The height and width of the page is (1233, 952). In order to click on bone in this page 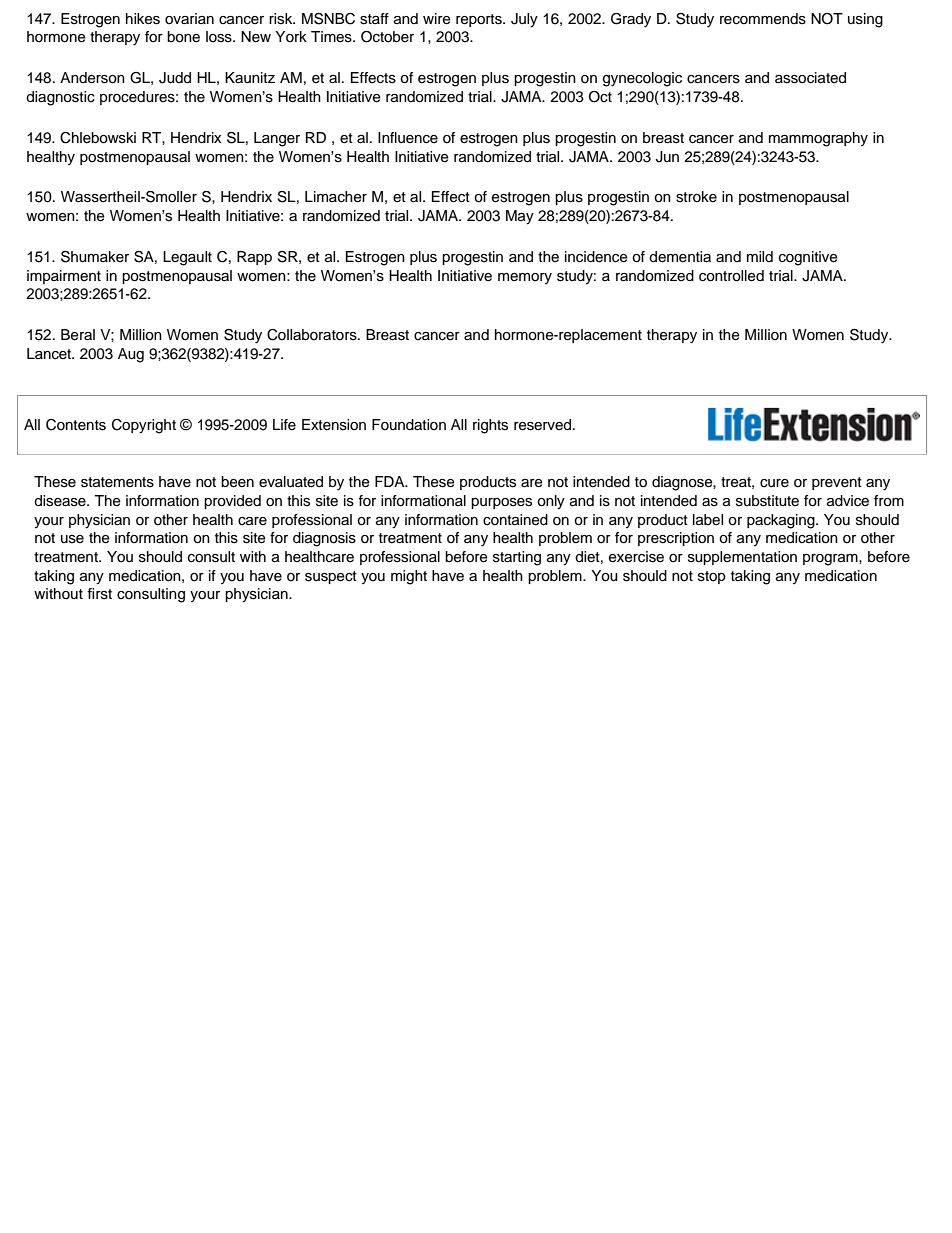, I will do `click(183, 37)`.
